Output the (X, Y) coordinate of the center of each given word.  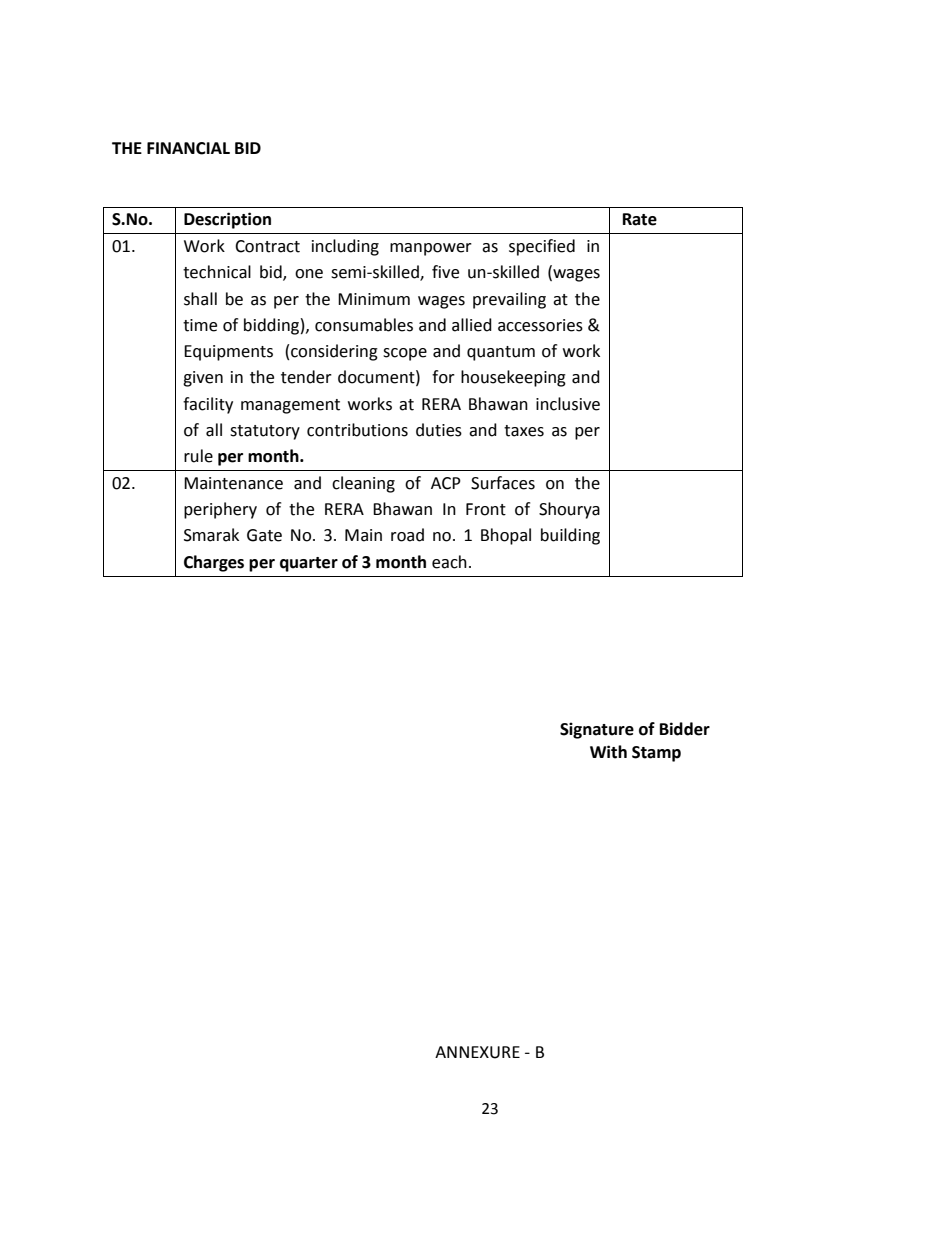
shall (200, 299)
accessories (540, 325)
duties (439, 430)
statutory (265, 432)
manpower (431, 249)
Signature (597, 730)
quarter (309, 564)
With (608, 752)
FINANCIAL (188, 148)
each (449, 562)
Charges (214, 563)
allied (472, 325)
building (570, 536)
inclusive (568, 404)
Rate (640, 219)
